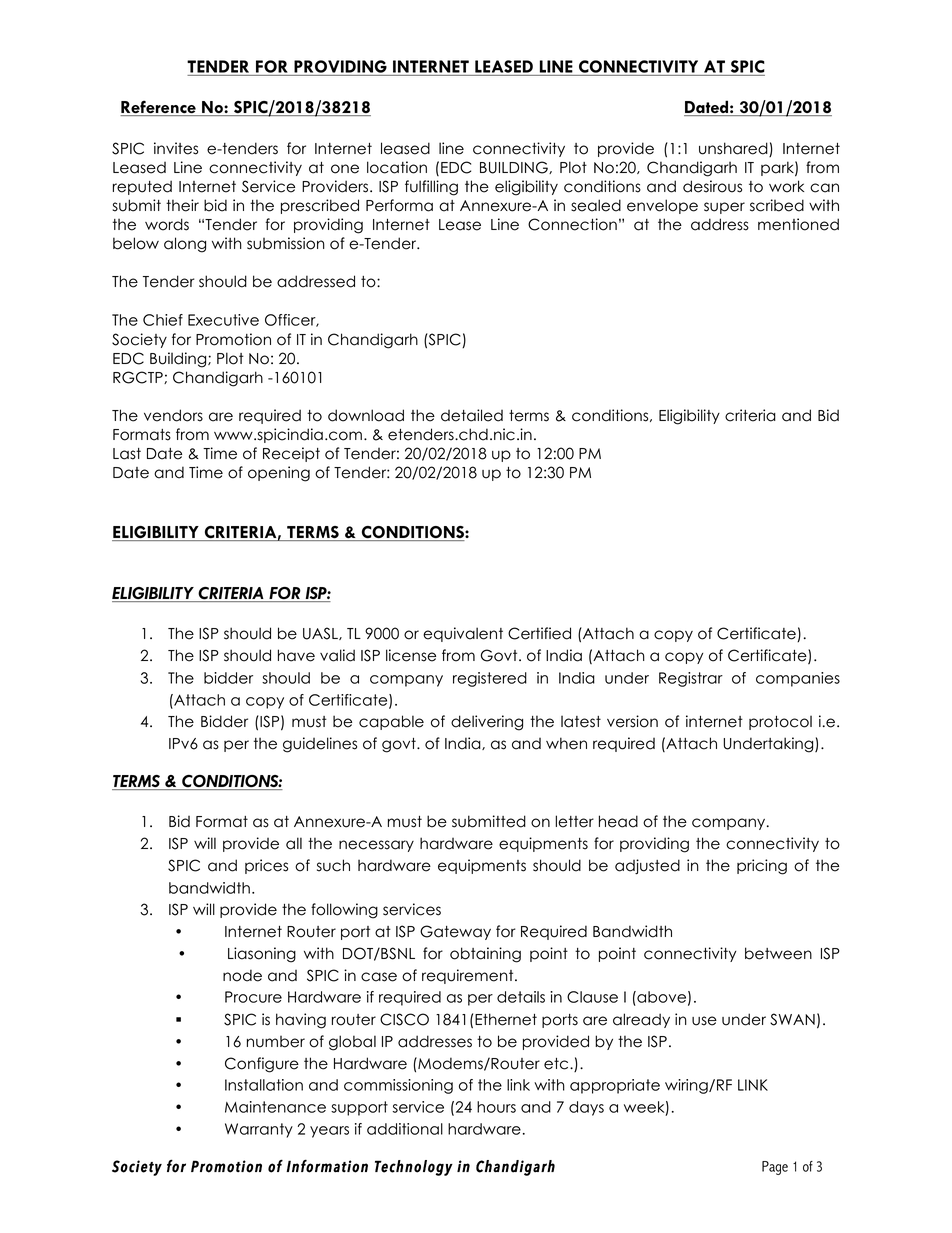  Describe the element at coordinates (259, 1130) in the page. I see `Warranty` at that location.
